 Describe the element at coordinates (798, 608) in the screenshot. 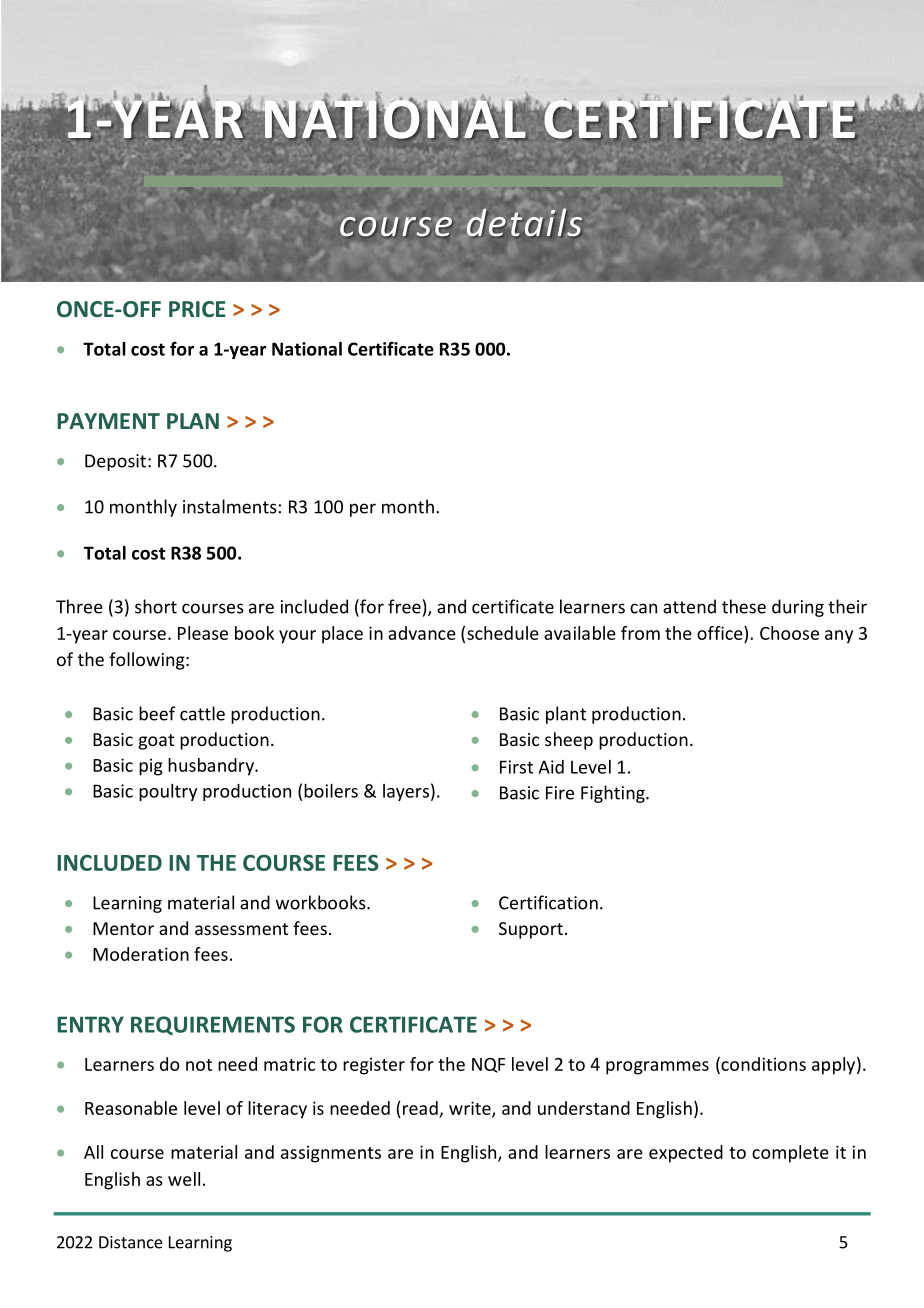

I see `during` at that location.
